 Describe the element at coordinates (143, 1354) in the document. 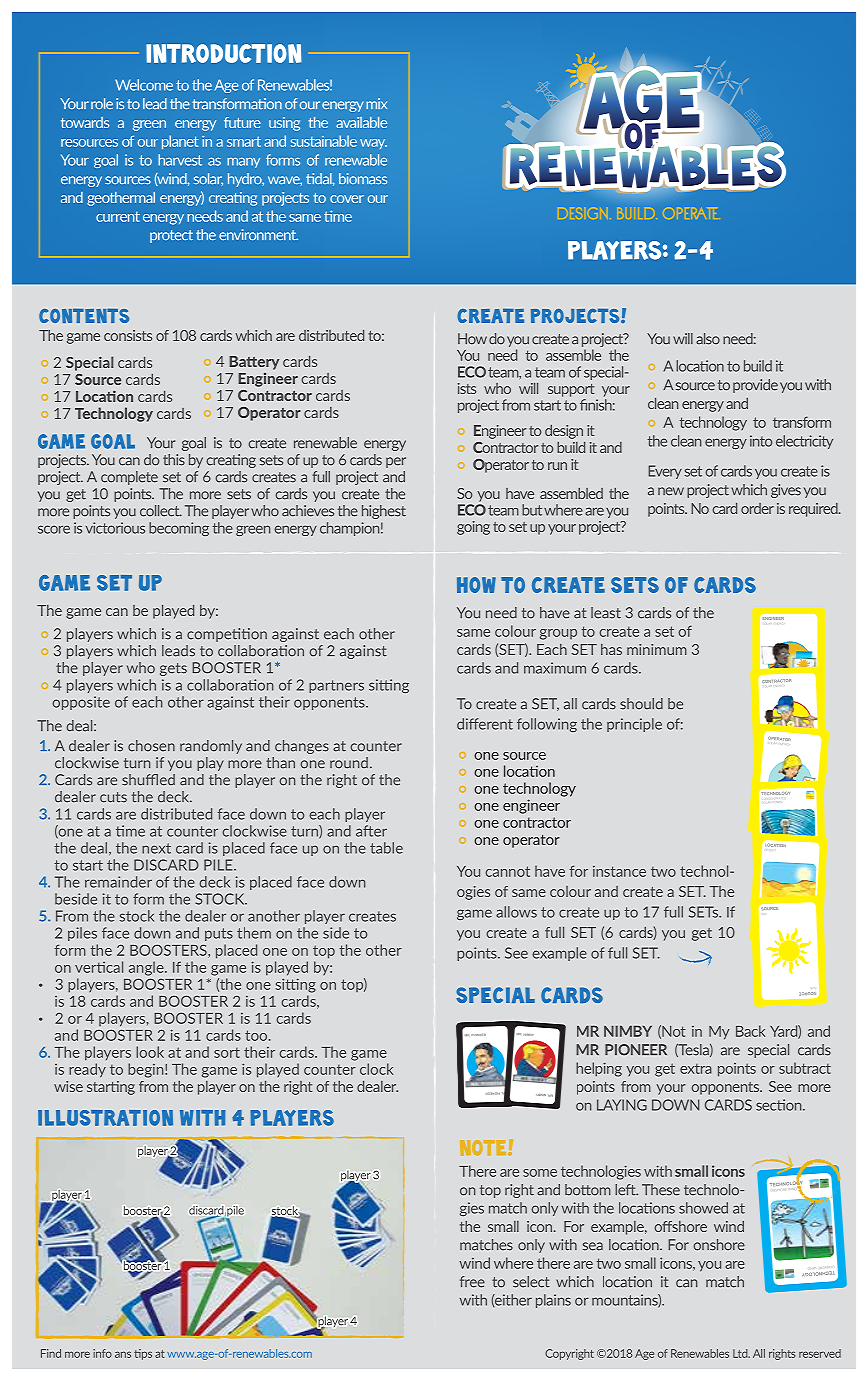

I see `tips` at that location.
